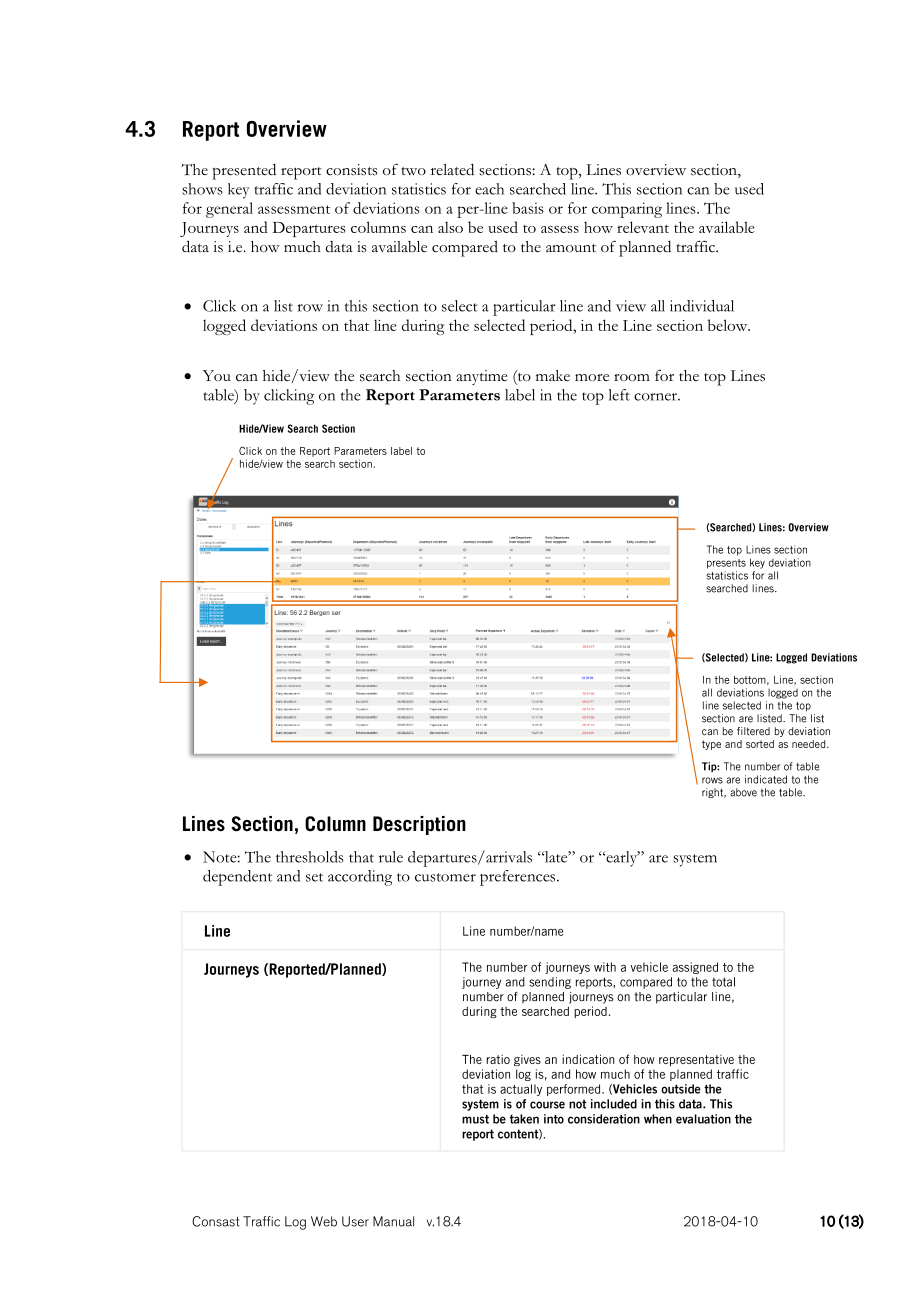  I want to click on relevant, so click(643, 227).
